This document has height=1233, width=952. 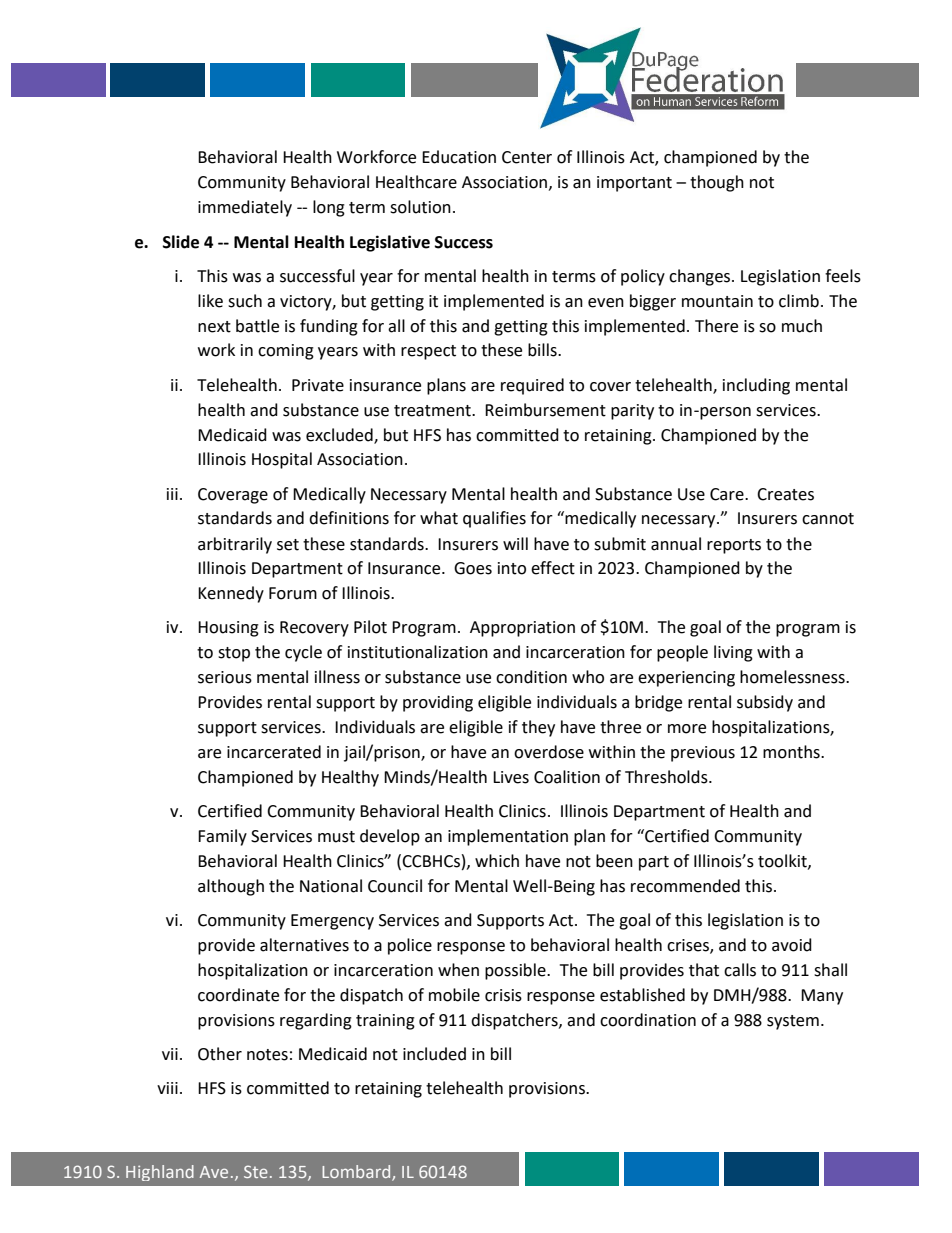 I want to click on including, so click(x=756, y=386).
